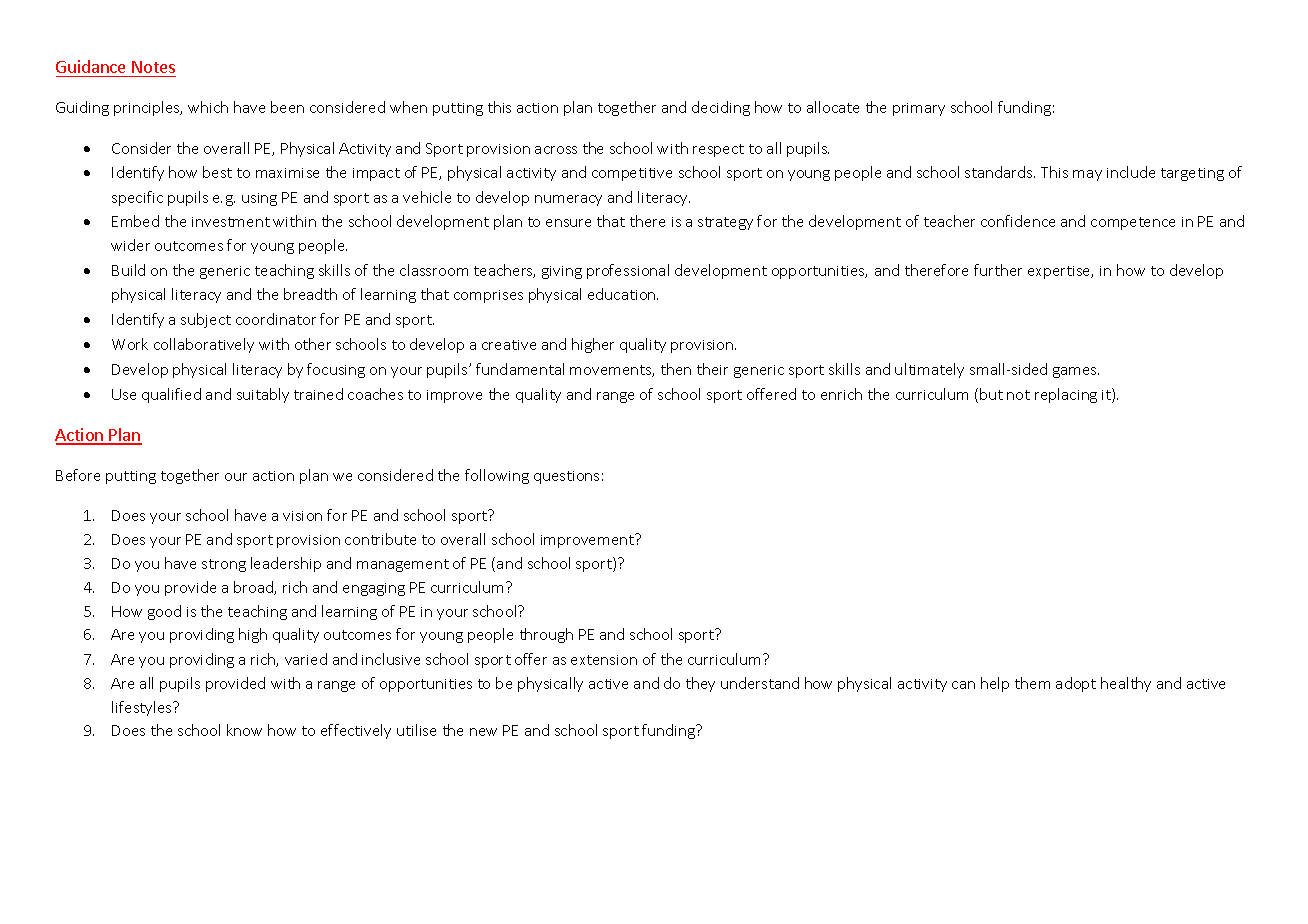 The width and height of the screenshot is (1308, 924). Describe the element at coordinates (721, 108) in the screenshot. I see `deciding` at that location.
